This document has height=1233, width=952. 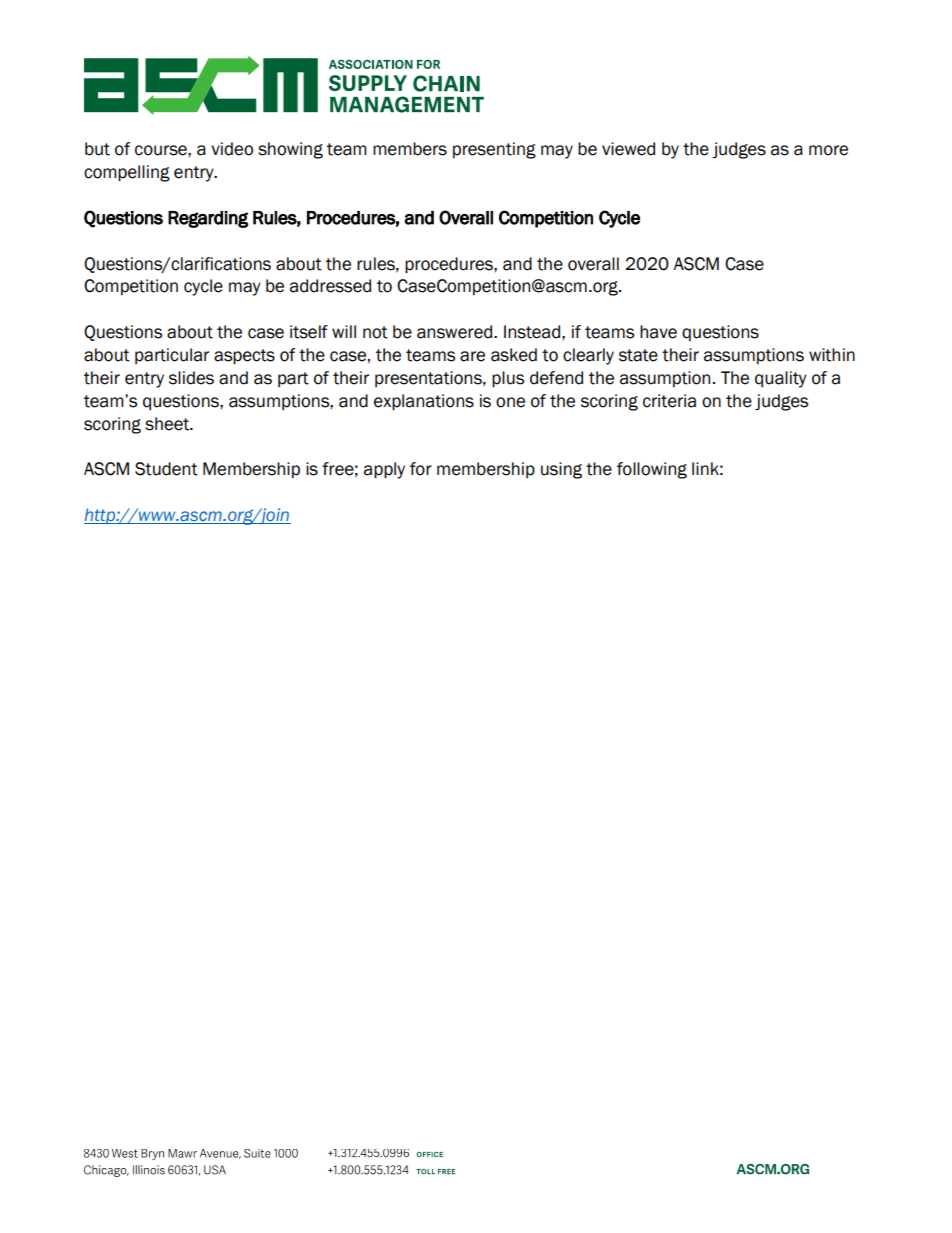 I want to click on itself, so click(x=309, y=332).
